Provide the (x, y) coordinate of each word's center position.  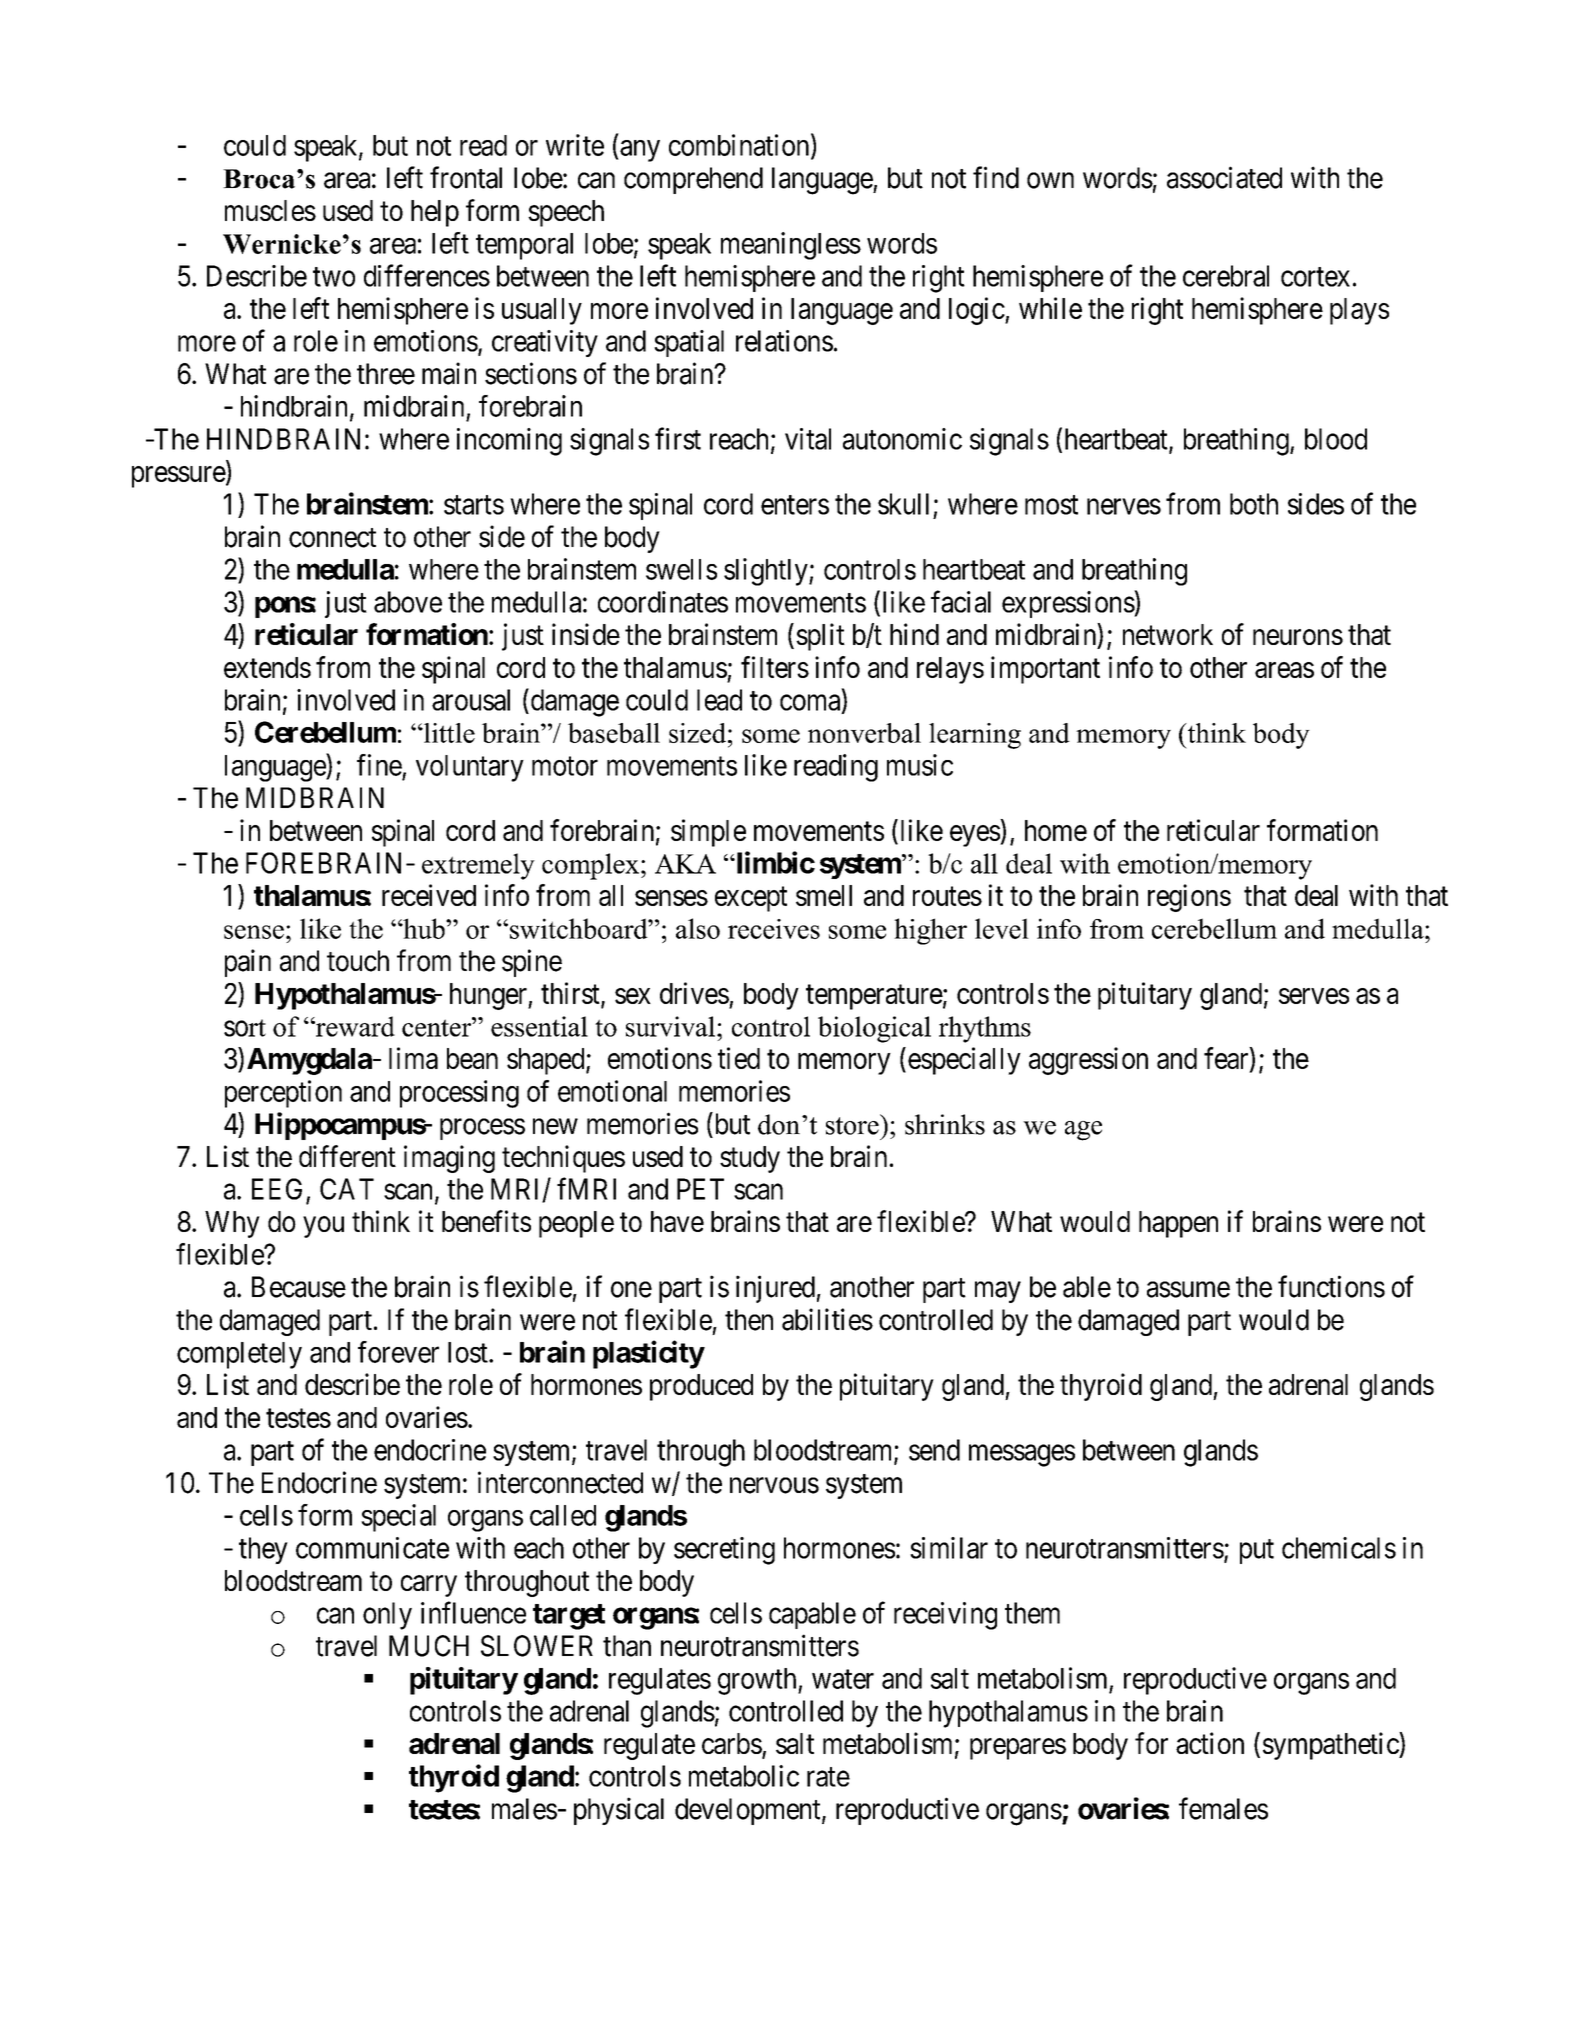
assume (1188, 1290)
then (749, 1320)
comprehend (693, 180)
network (1168, 634)
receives (774, 929)
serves (1314, 996)
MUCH (429, 1646)
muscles (270, 210)
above (408, 602)
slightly (767, 572)
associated (1224, 177)
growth (758, 1681)
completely (239, 1355)
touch (358, 961)
